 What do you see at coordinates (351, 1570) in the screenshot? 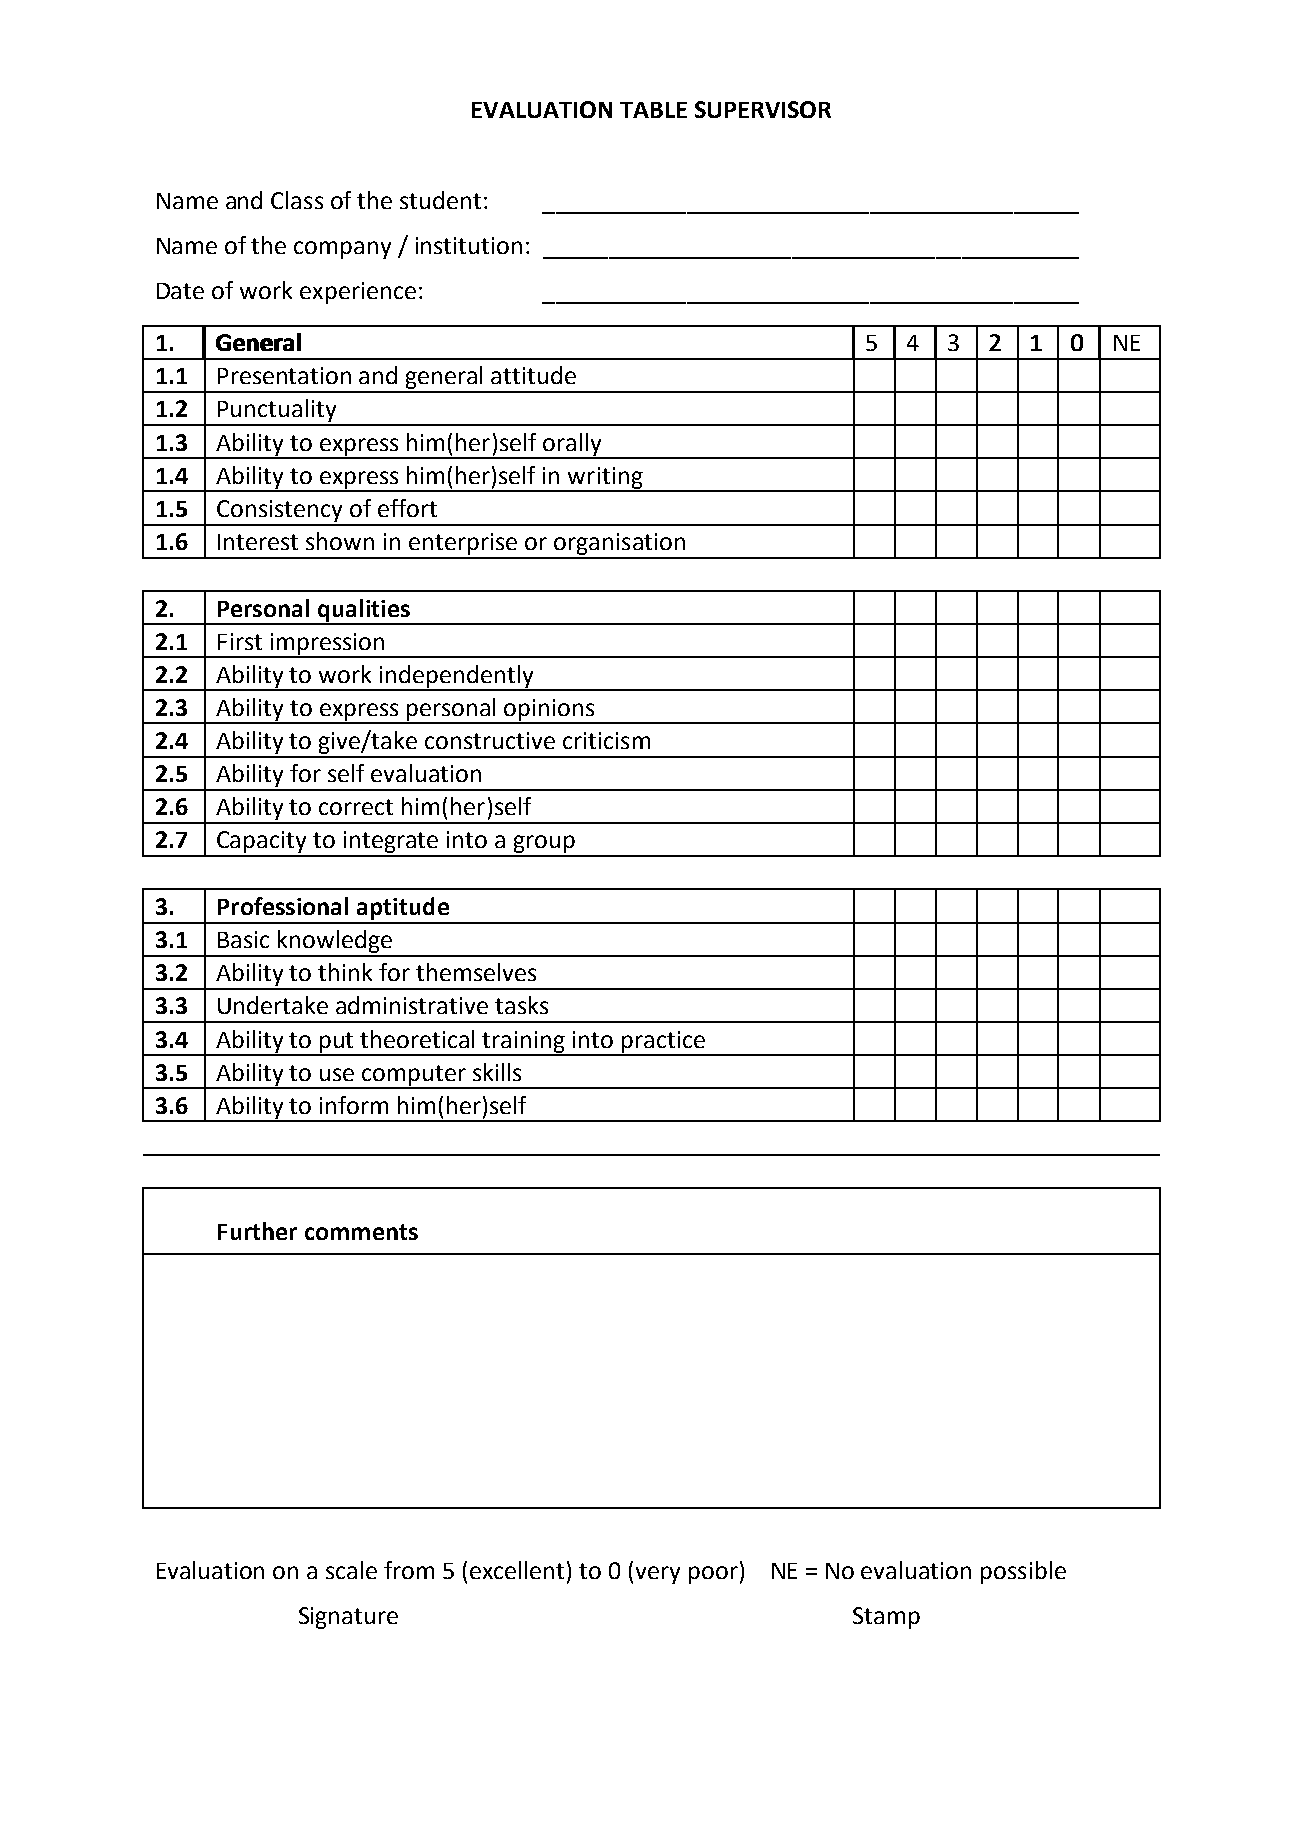
I see `scale` at bounding box center [351, 1570].
